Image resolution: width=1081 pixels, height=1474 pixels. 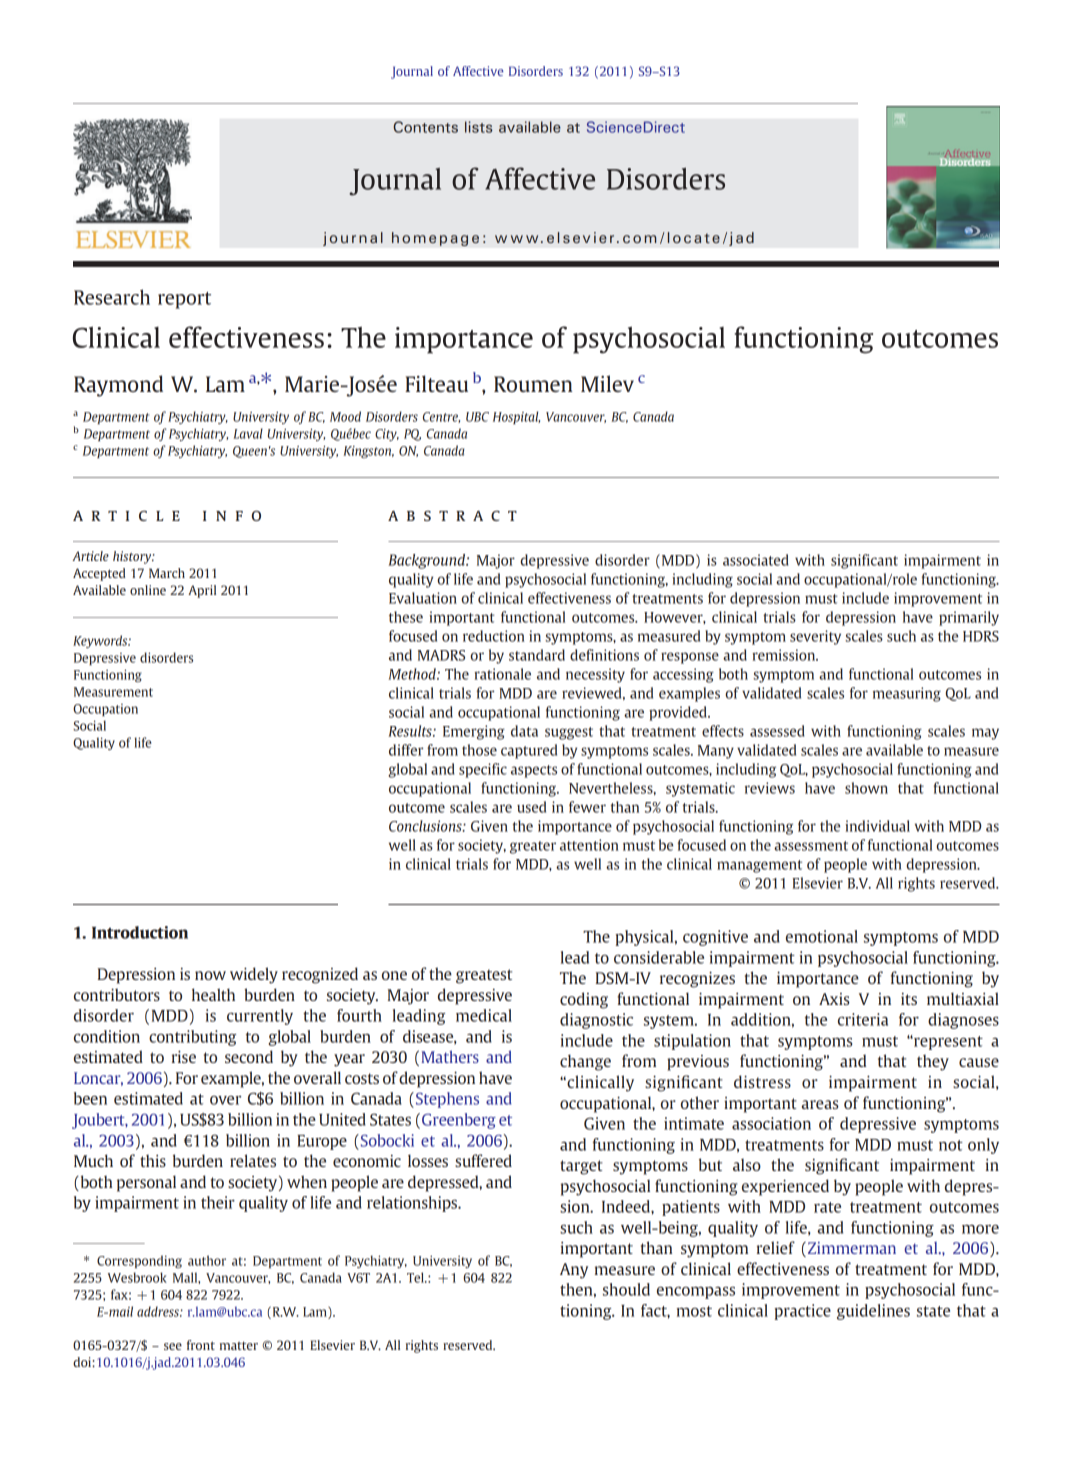 What do you see at coordinates (756, 560) in the image?
I see `associated` at bounding box center [756, 560].
